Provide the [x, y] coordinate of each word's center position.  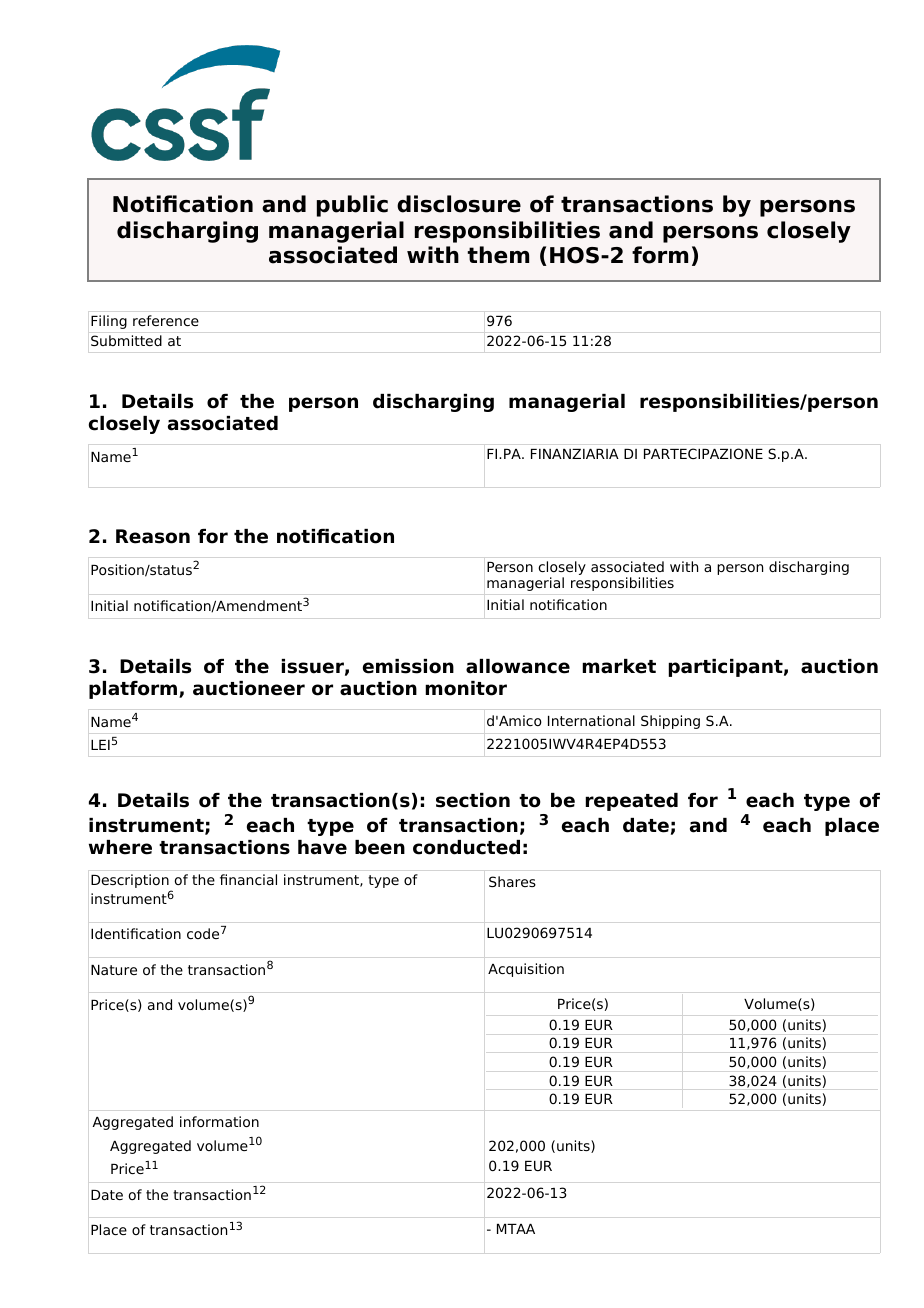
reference [166, 320]
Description [131, 882]
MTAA [516, 1229]
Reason [153, 536]
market [619, 666]
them [498, 255]
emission [408, 666]
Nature [114, 970]
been [380, 847]
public [352, 206]
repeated [632, 802]
